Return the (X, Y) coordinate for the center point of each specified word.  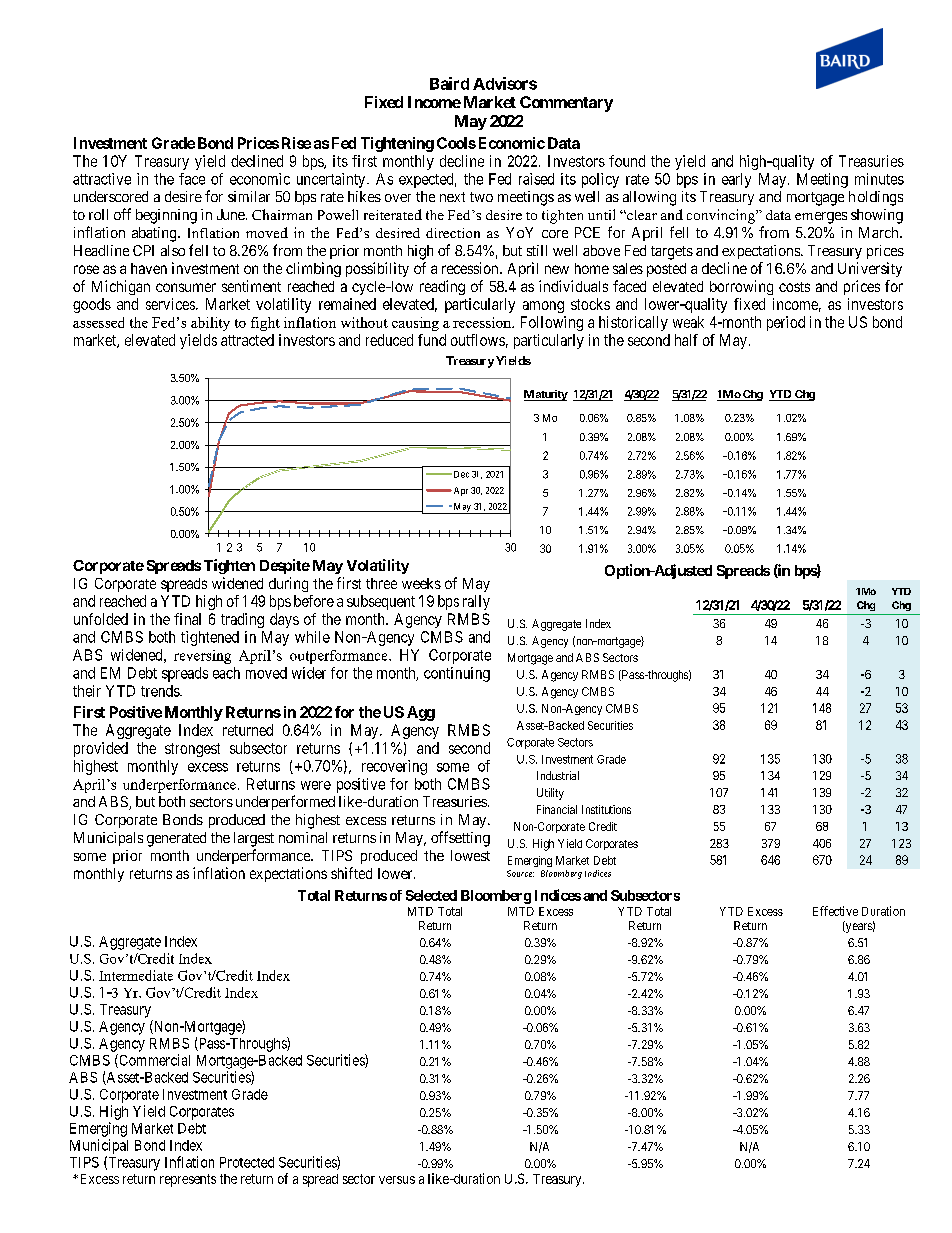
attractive (102, 179)
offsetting (460, 839)
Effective (835, 911)
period (786, 323)
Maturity (546, 395)
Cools (456, 143)
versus (397, 1180)
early (736, 180)
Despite (285, 566)
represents (188, 1180)
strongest (192, 750)
